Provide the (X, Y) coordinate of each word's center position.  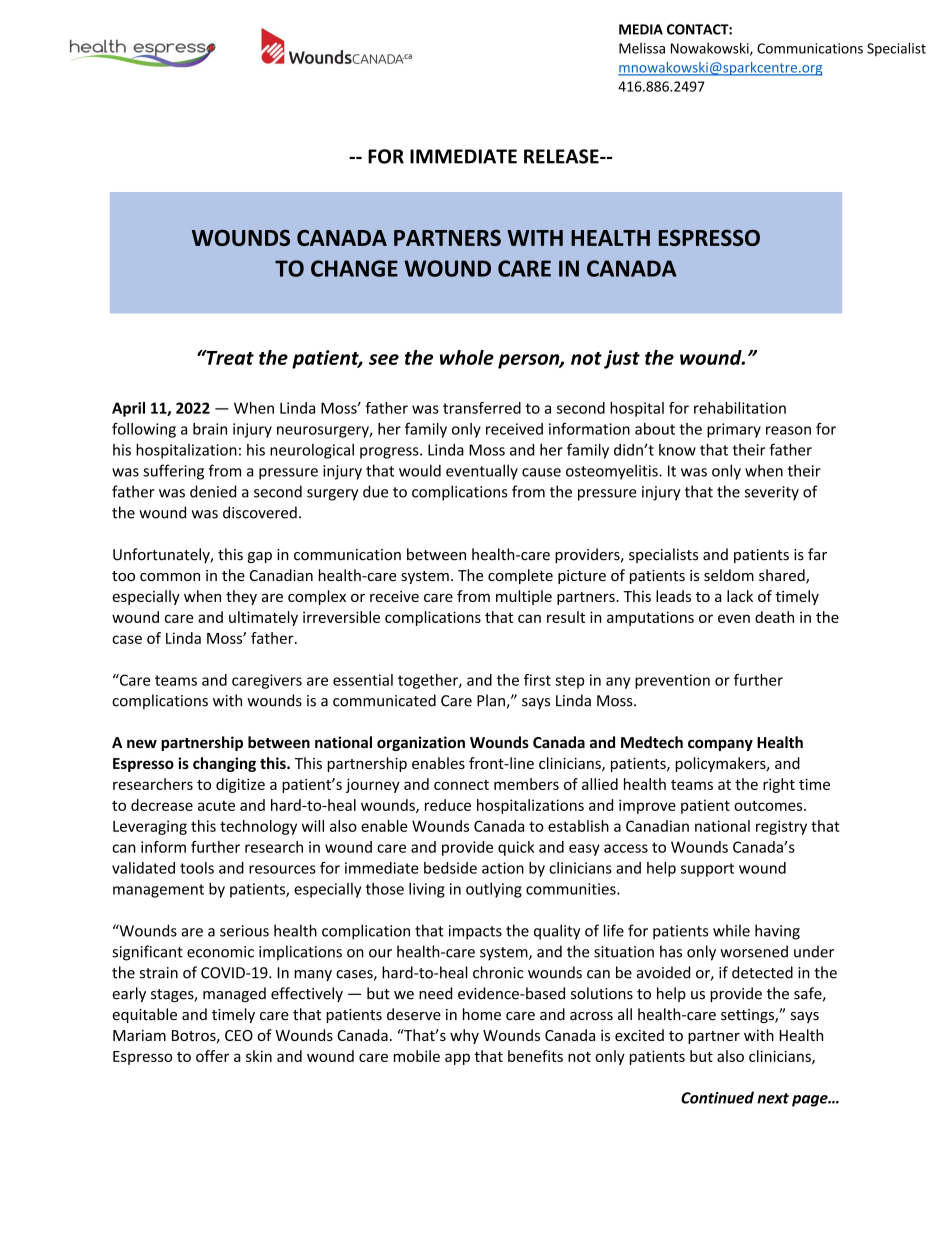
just (622, 359)
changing (224, 764)
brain (210, 429)
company (720, 745)
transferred (482, 408)
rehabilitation (740, 408)
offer (212, 1056)
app (457, 1059)
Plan (492, 701)
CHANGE (354, 268)
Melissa (642, 48)
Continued (717, 1097)
